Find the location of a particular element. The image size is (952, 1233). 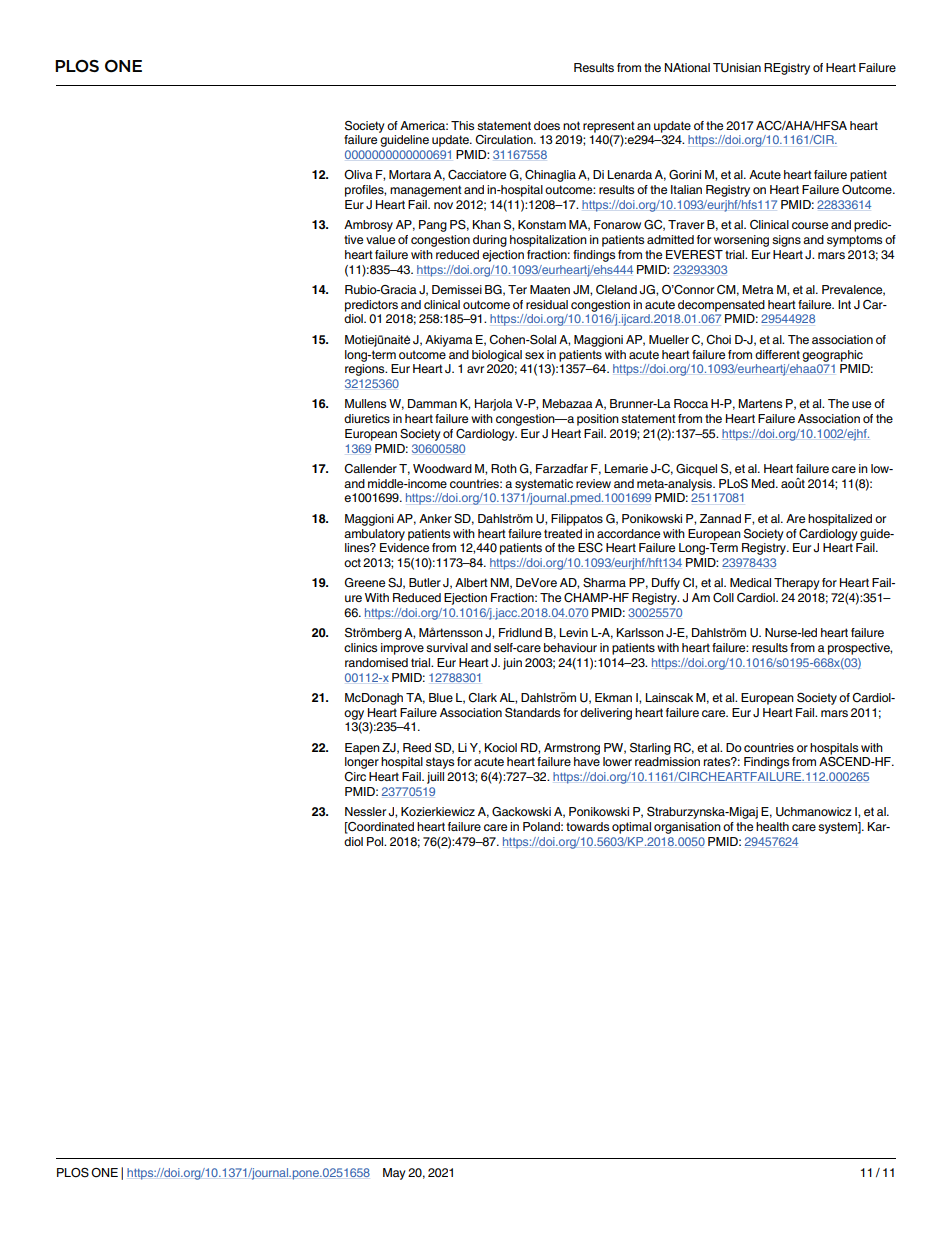

Woodward is located at coordinates (442, 468).
